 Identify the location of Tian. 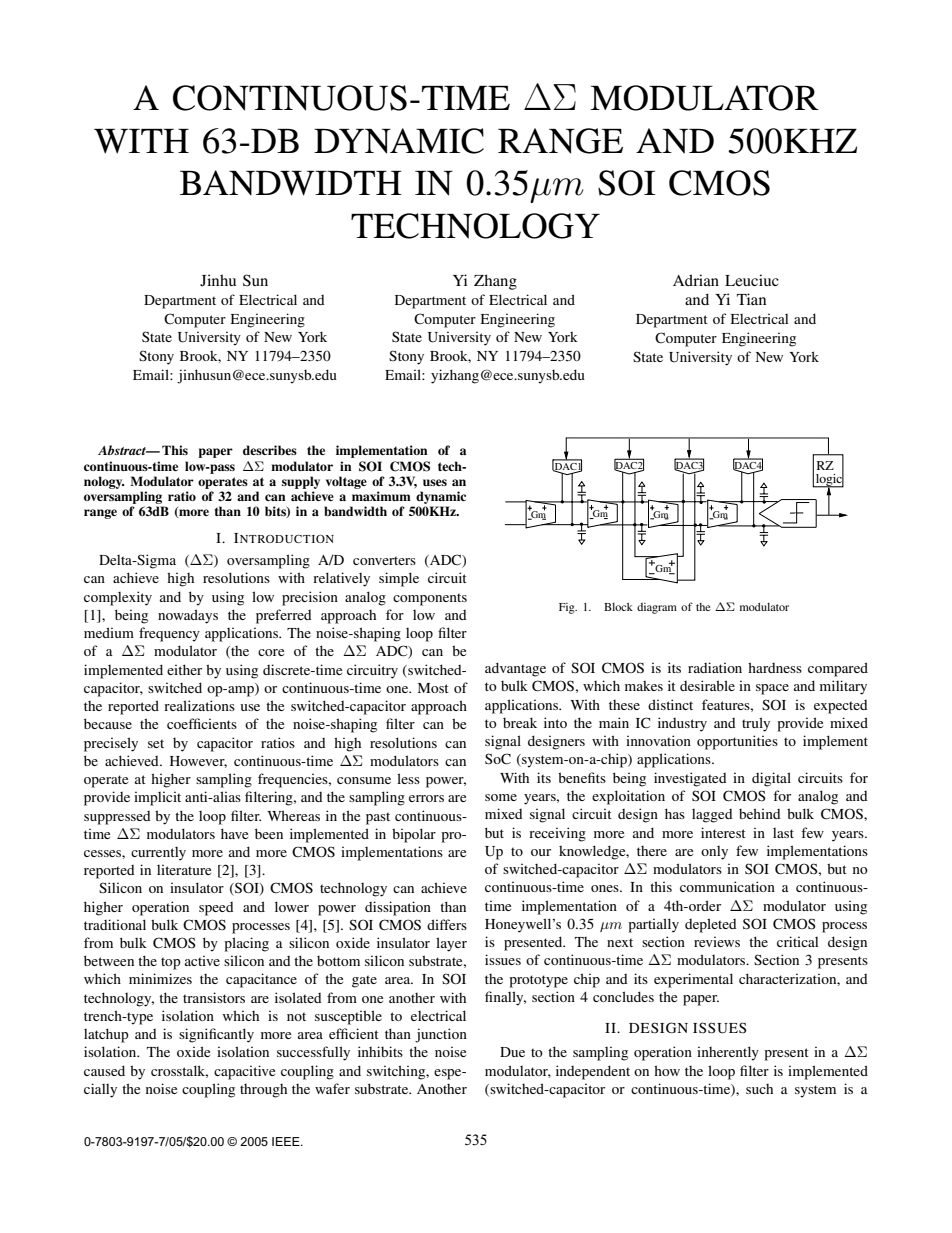
(751, 299).
